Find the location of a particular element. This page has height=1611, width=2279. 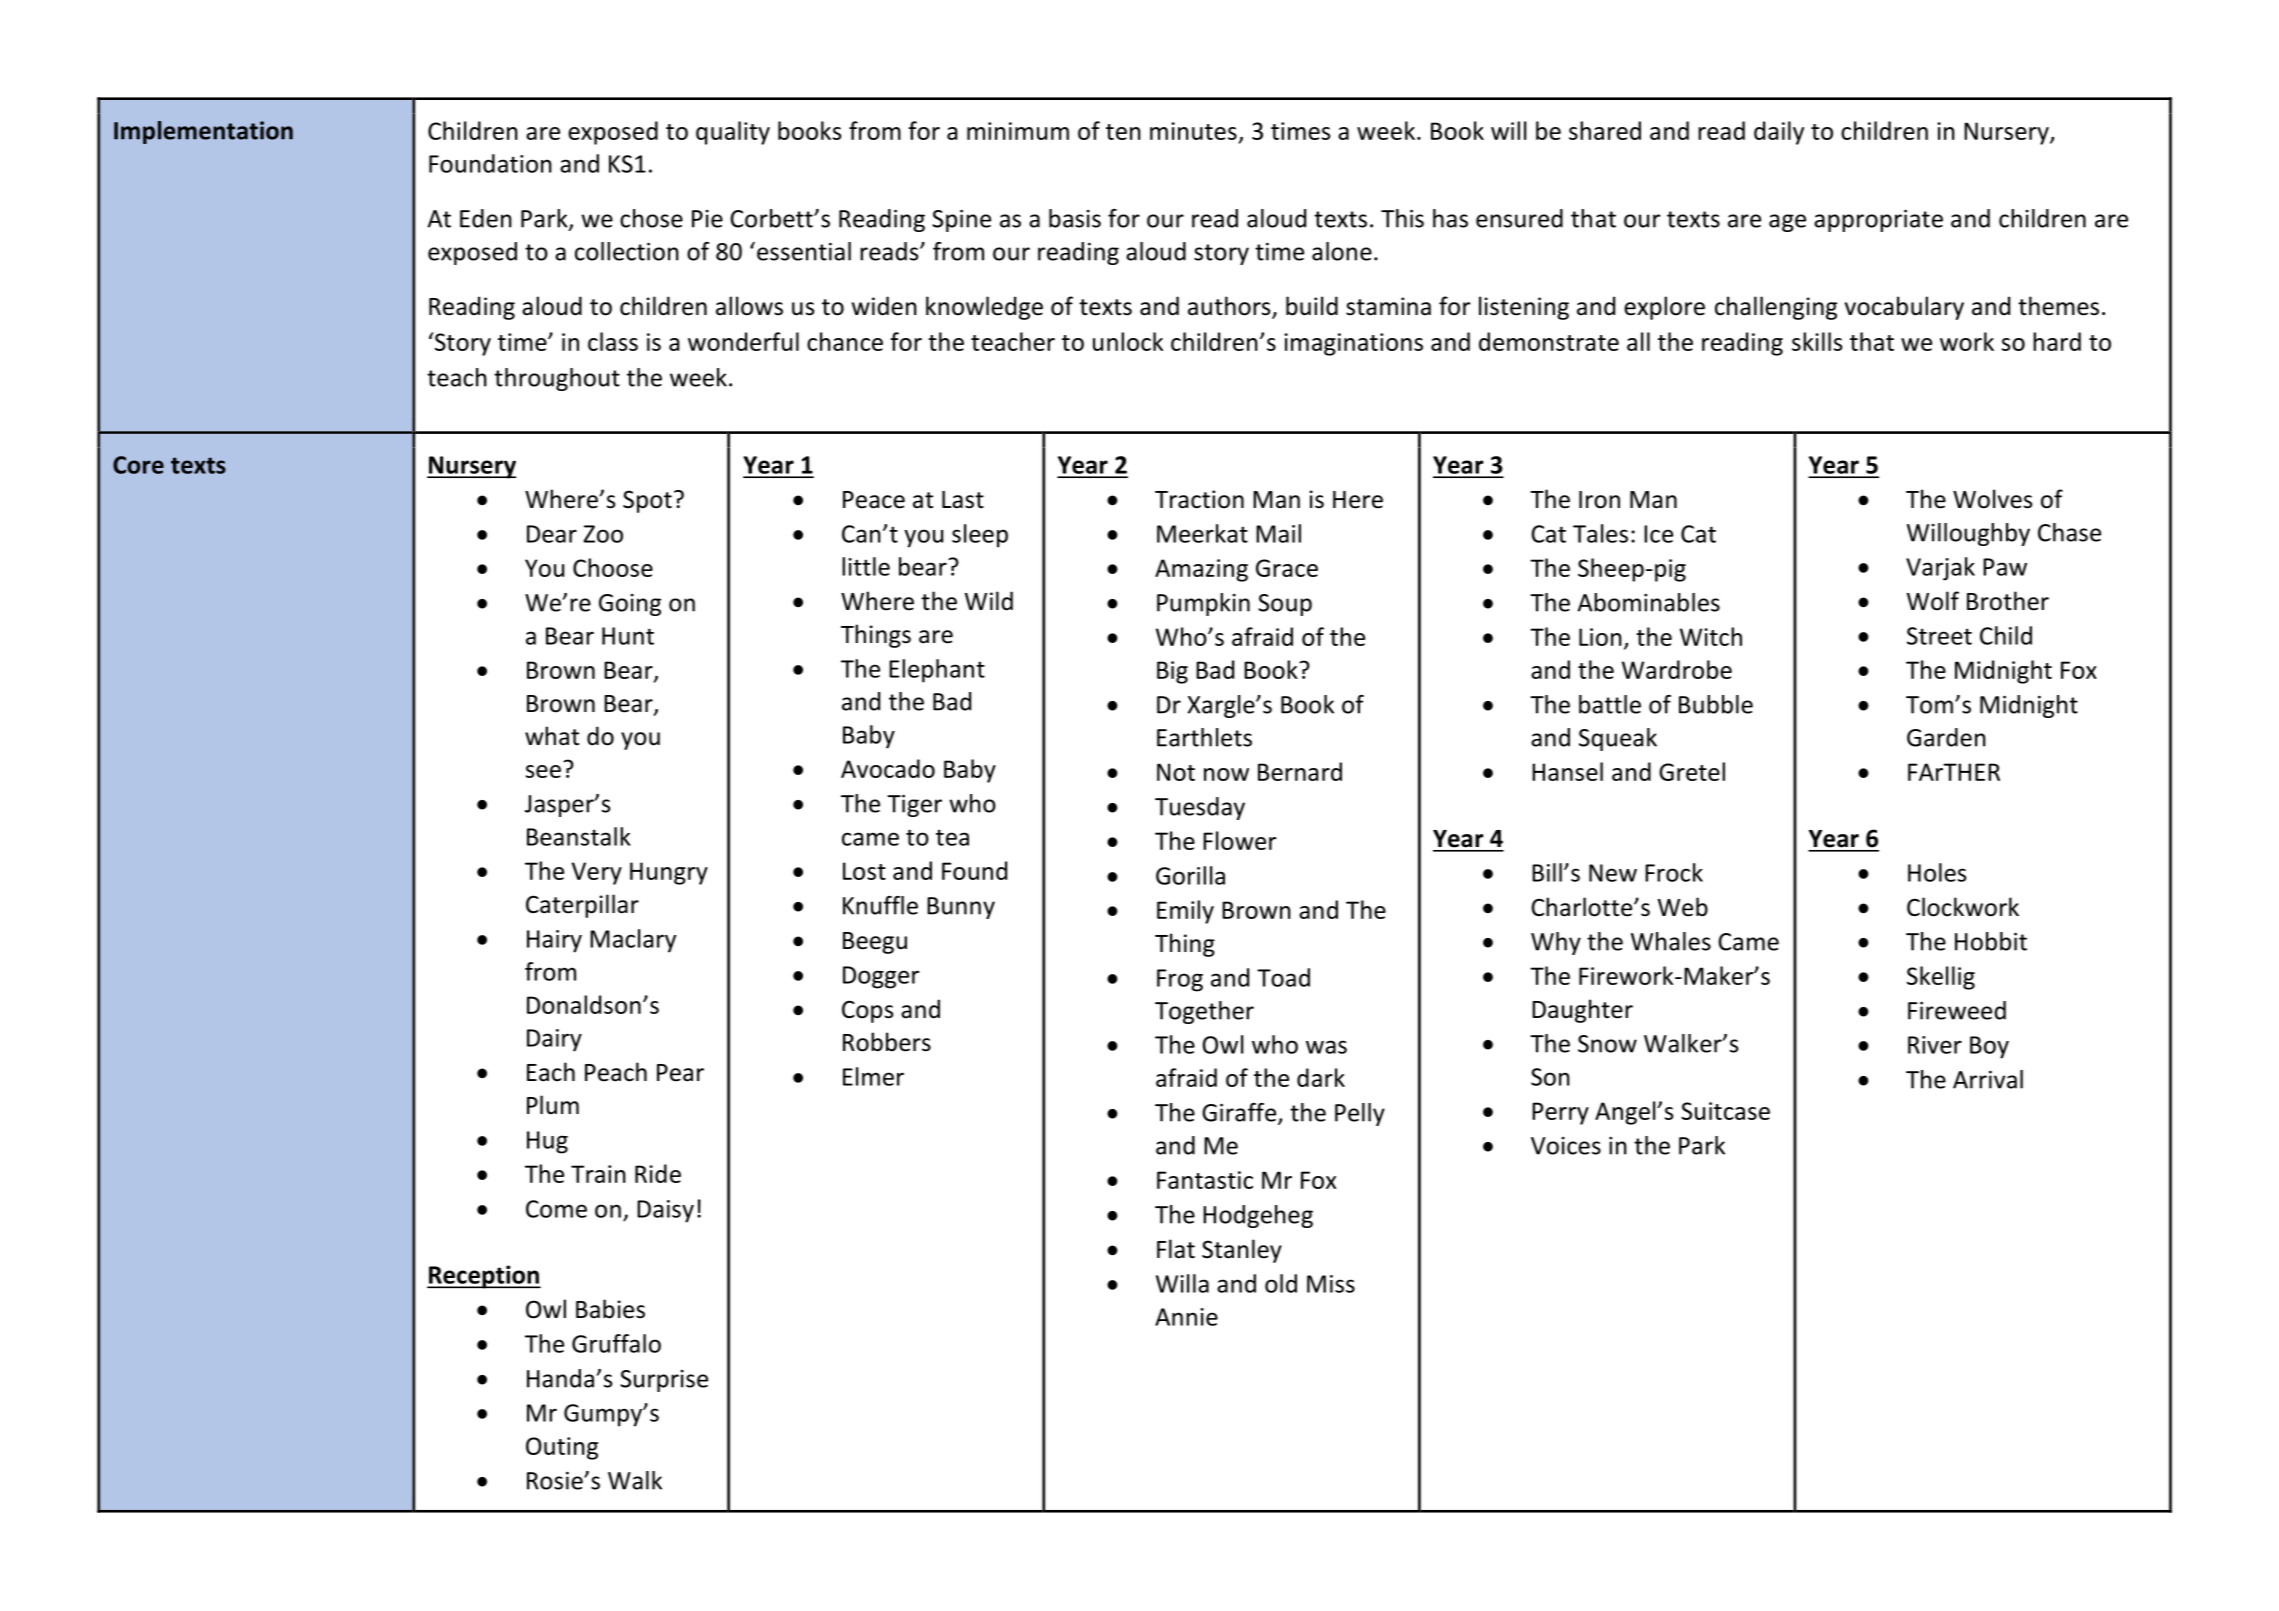

Annie is located at coordinates (1186, 1317).
